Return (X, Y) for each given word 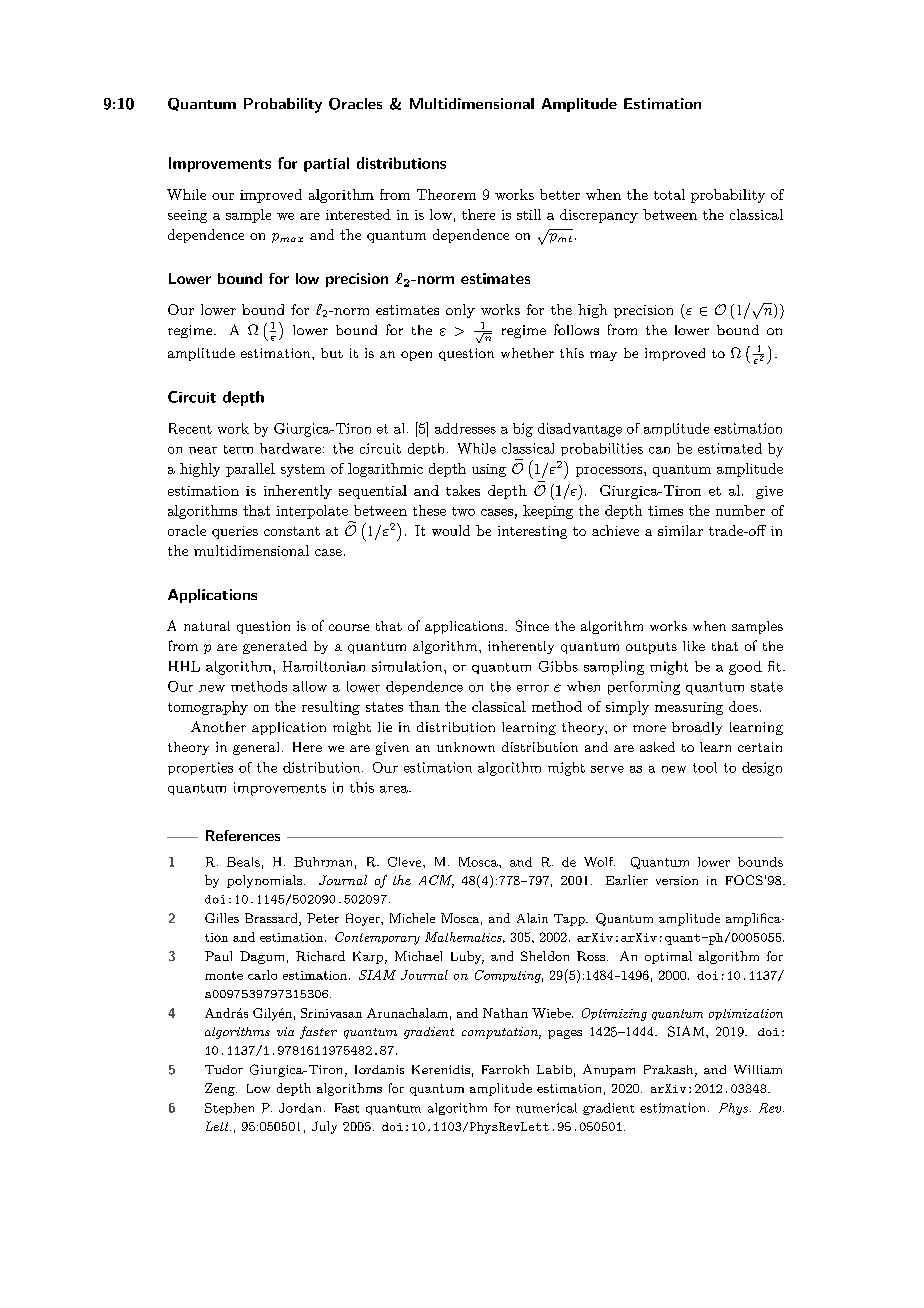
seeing (187, 216)
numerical (546, 1108)
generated (275, 647)
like (694, 646)
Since (532, 626)
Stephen (229, 1109)
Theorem (446, 194)
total (669, 194)
